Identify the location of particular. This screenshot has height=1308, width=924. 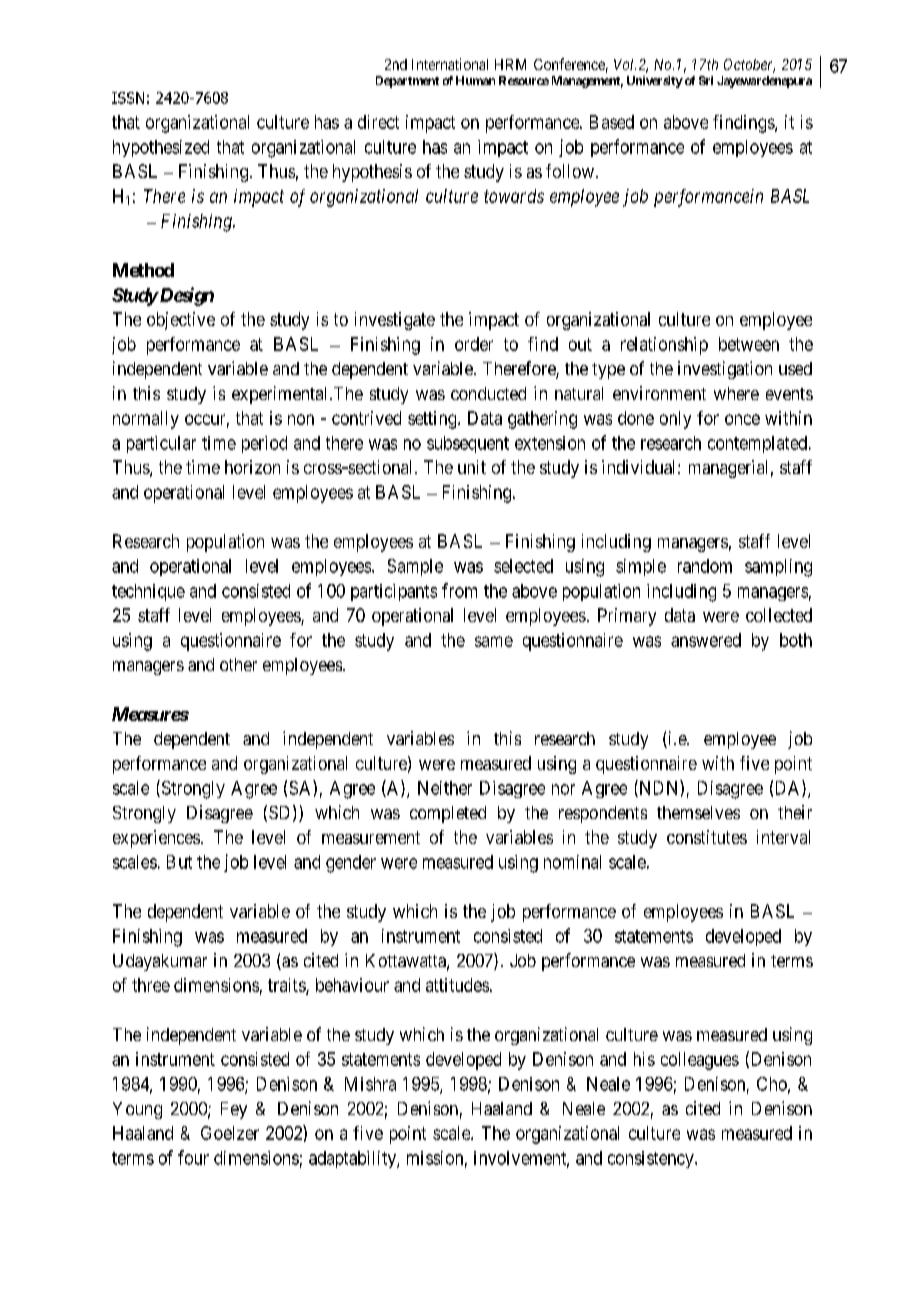
(161, 444).
